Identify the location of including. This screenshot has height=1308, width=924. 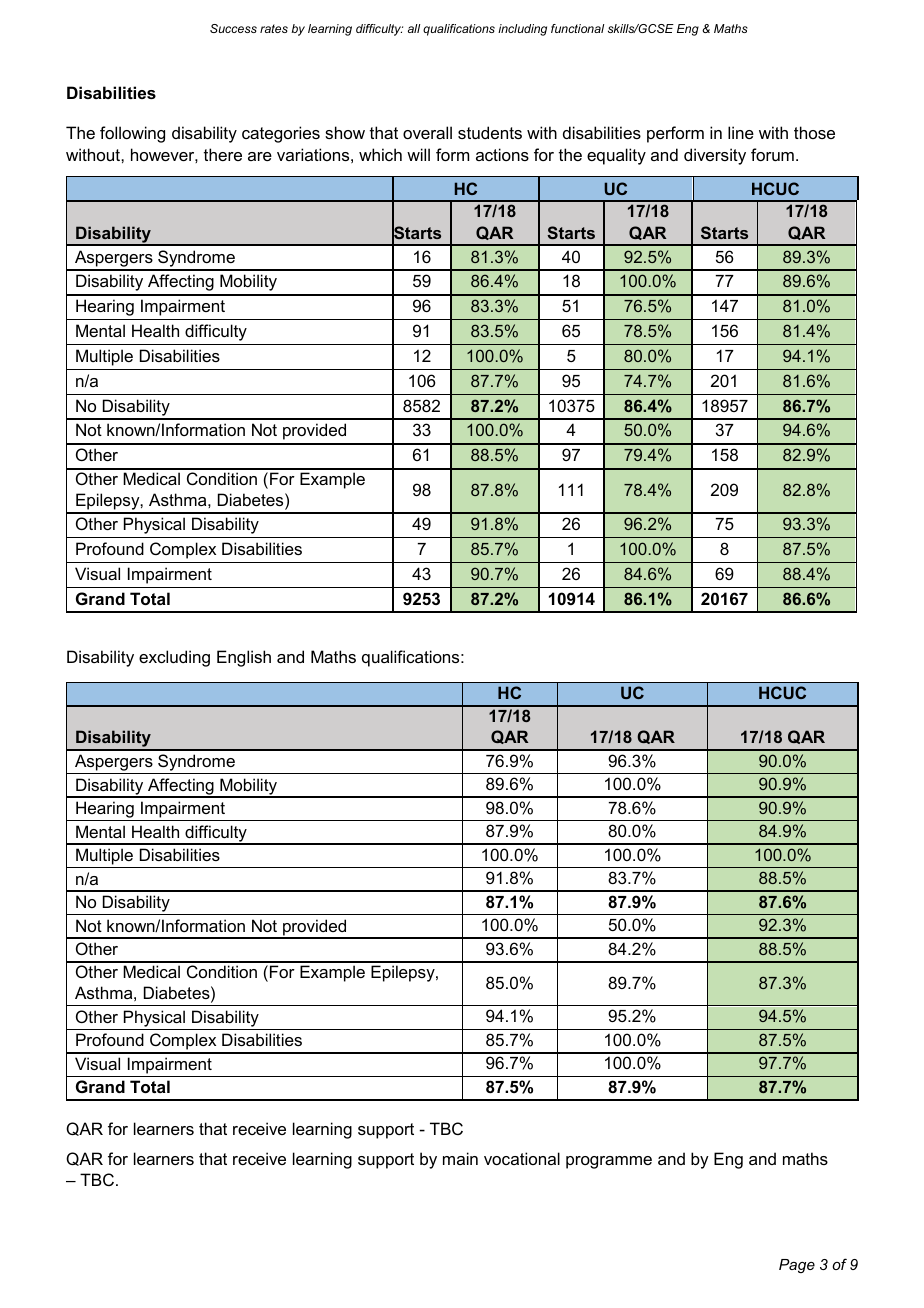
(522, 30).
